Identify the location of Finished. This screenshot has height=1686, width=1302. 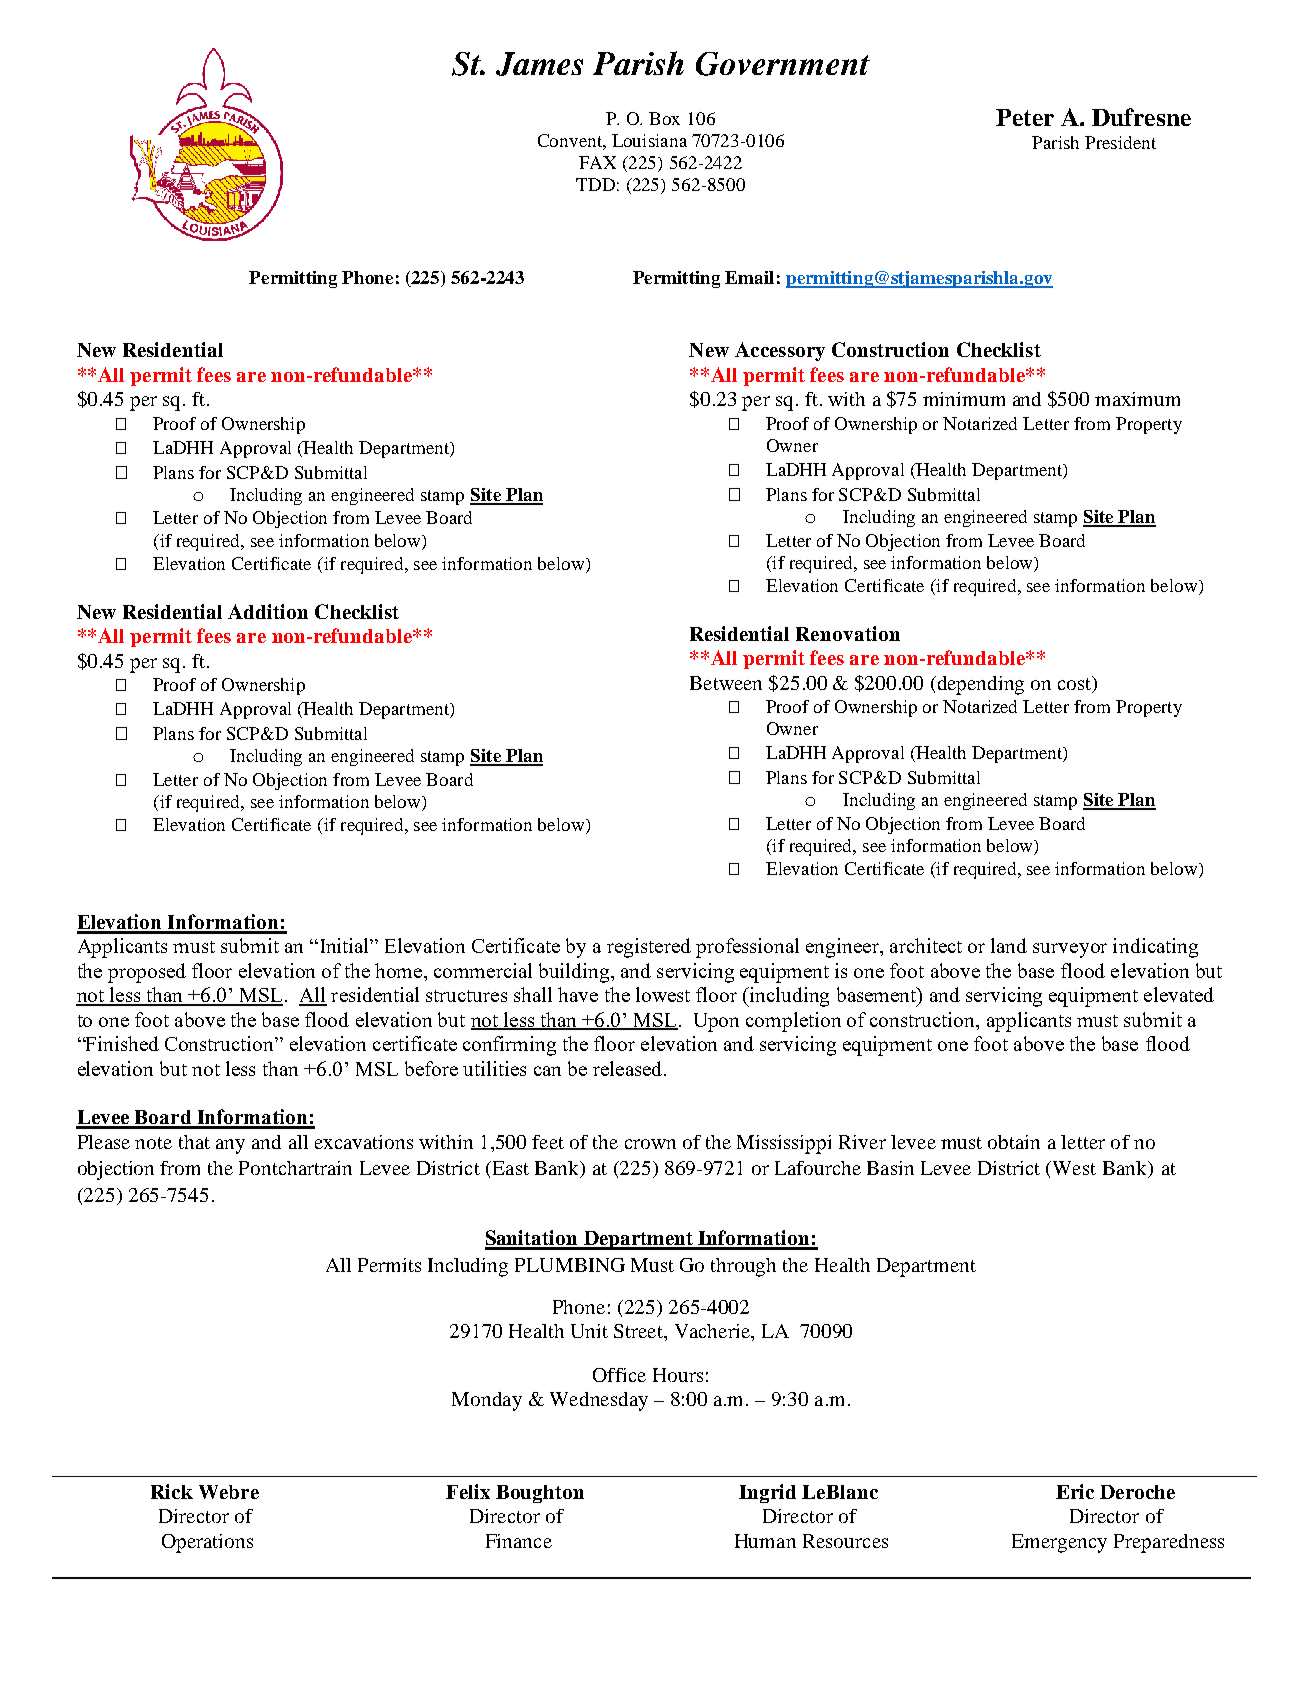
(121, 1043).
